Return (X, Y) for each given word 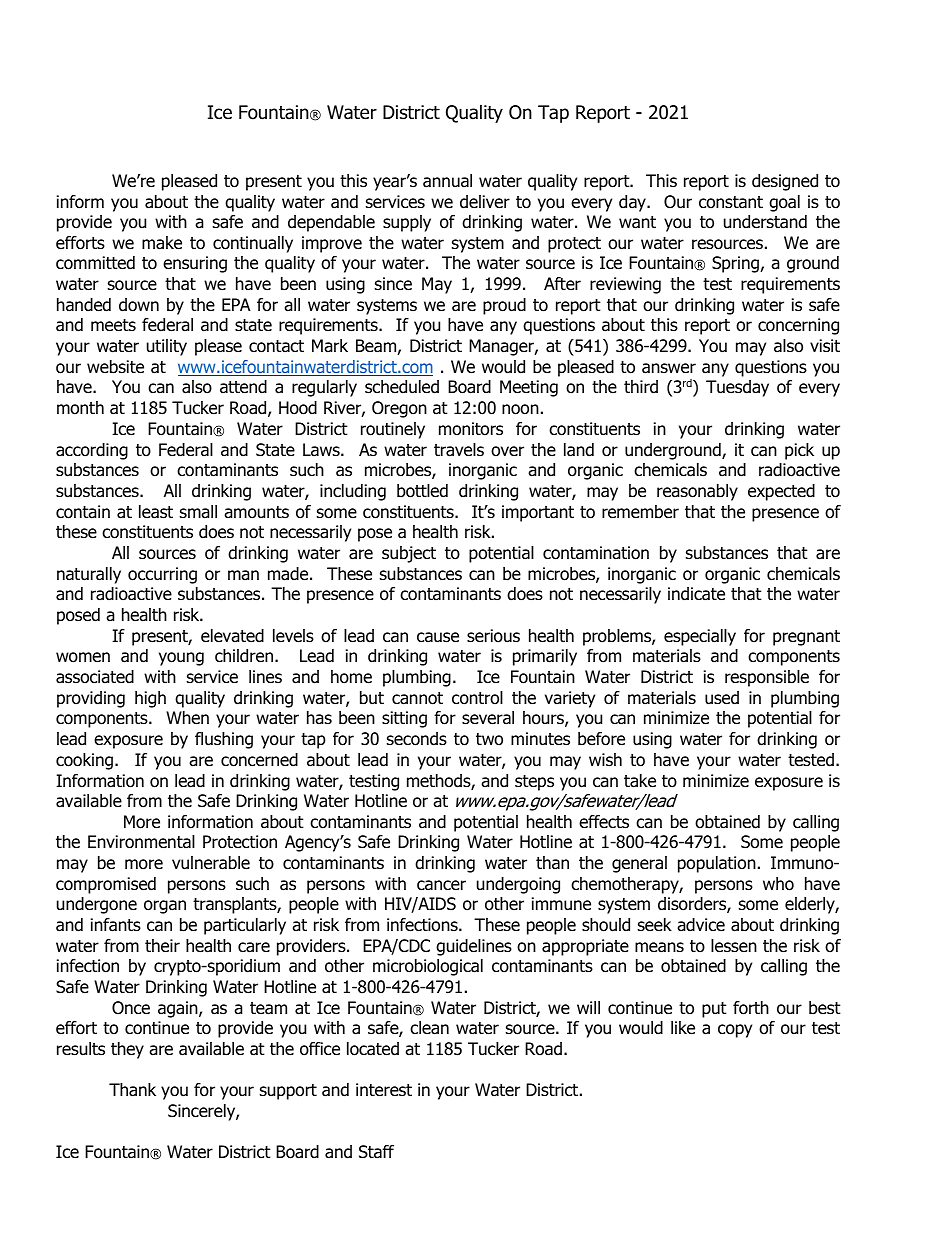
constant (731, 202)
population (717, 864)
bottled (422, 491)
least (156, 512)
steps (534, 783)
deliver (485, 202)
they (127, 1050)
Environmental (141, 842)
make (162, 243)
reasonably (697, 492)
